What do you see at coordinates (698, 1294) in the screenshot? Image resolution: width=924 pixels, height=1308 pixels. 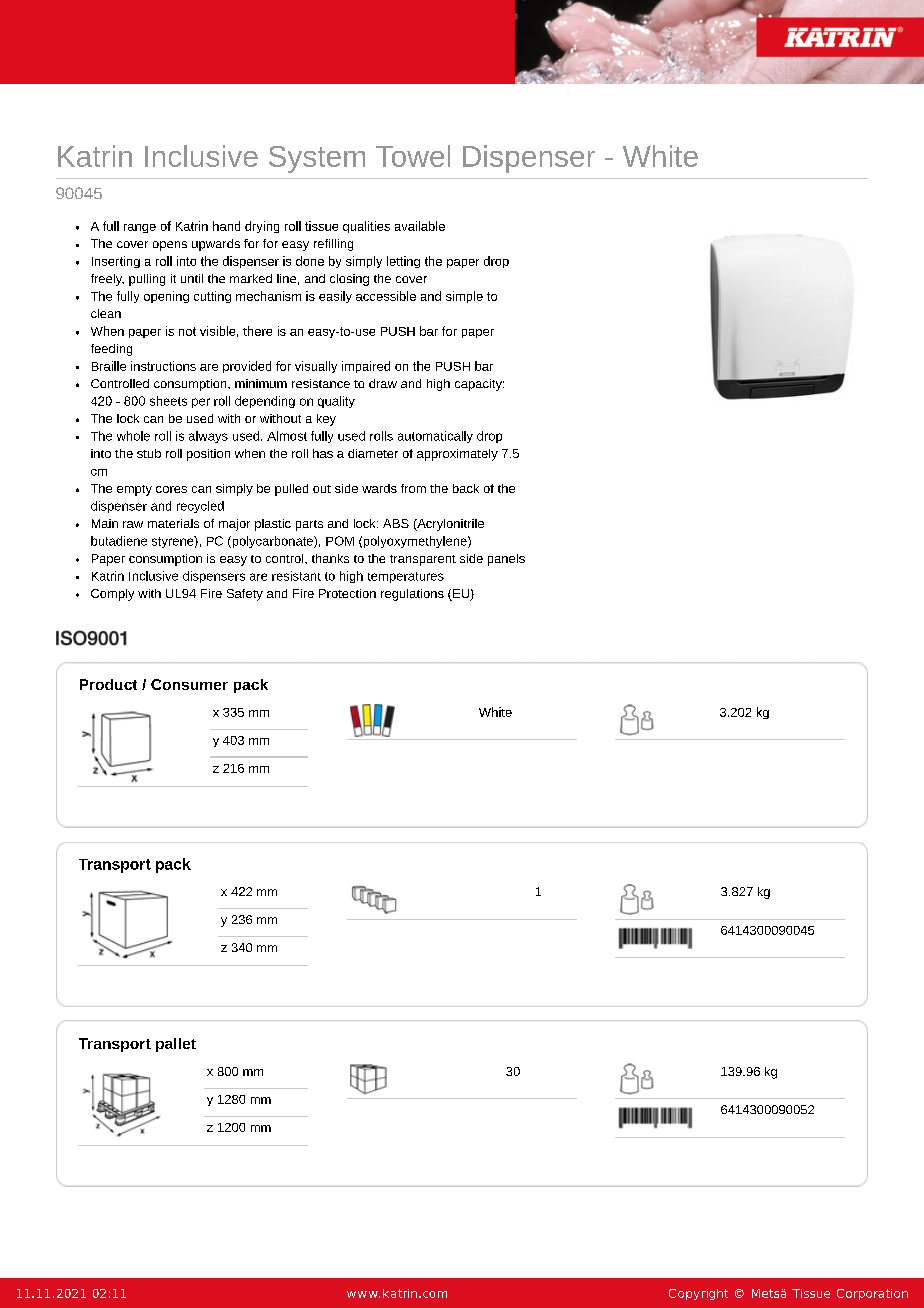 I see `Copyright` at bounding box center [698, 1294].
